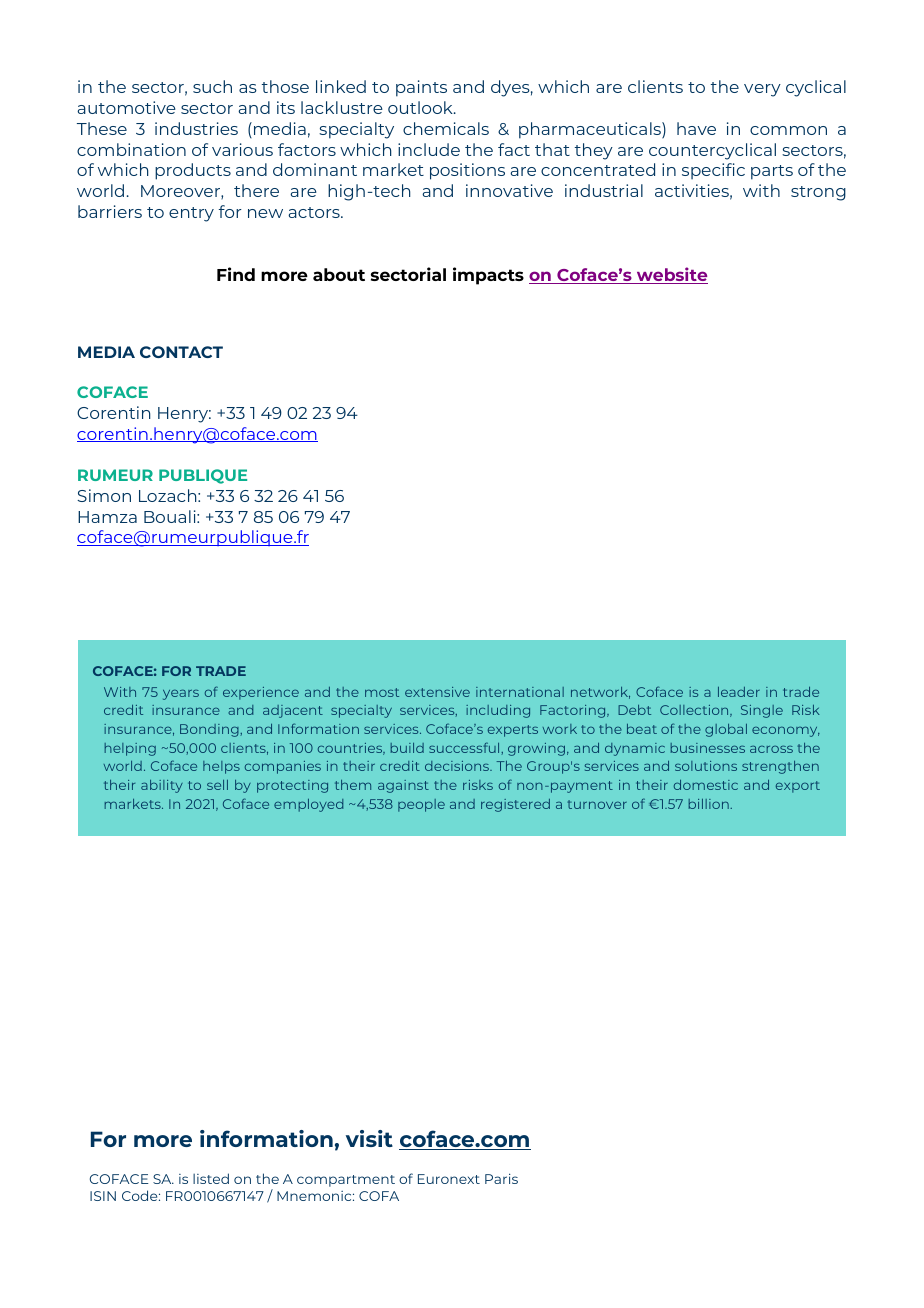  What do you see at coordinates (446, 128) in the screenshot?
I see `chemicals` at bounding box center [446, 128].
